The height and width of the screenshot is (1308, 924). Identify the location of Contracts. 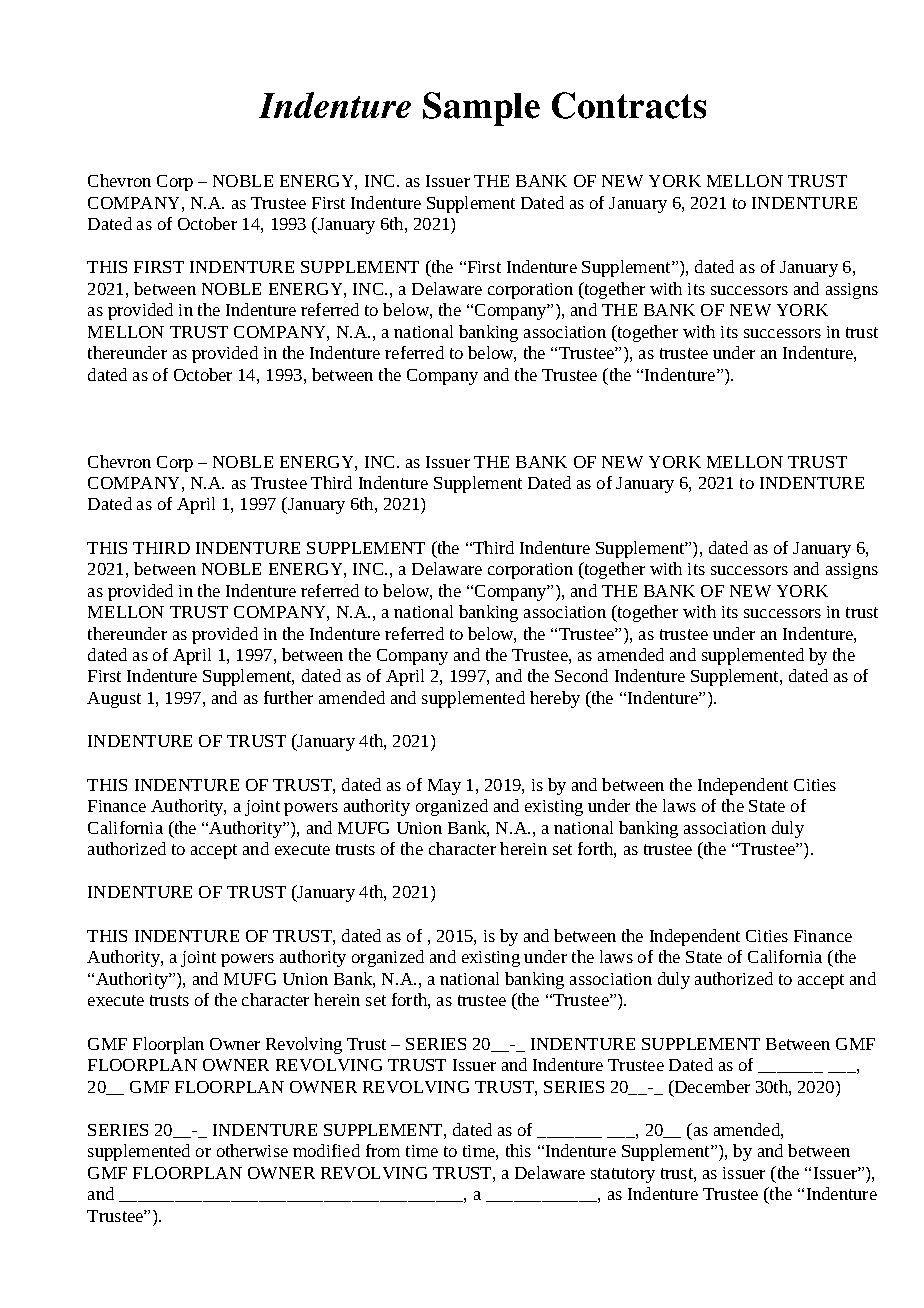
(629, 105).
